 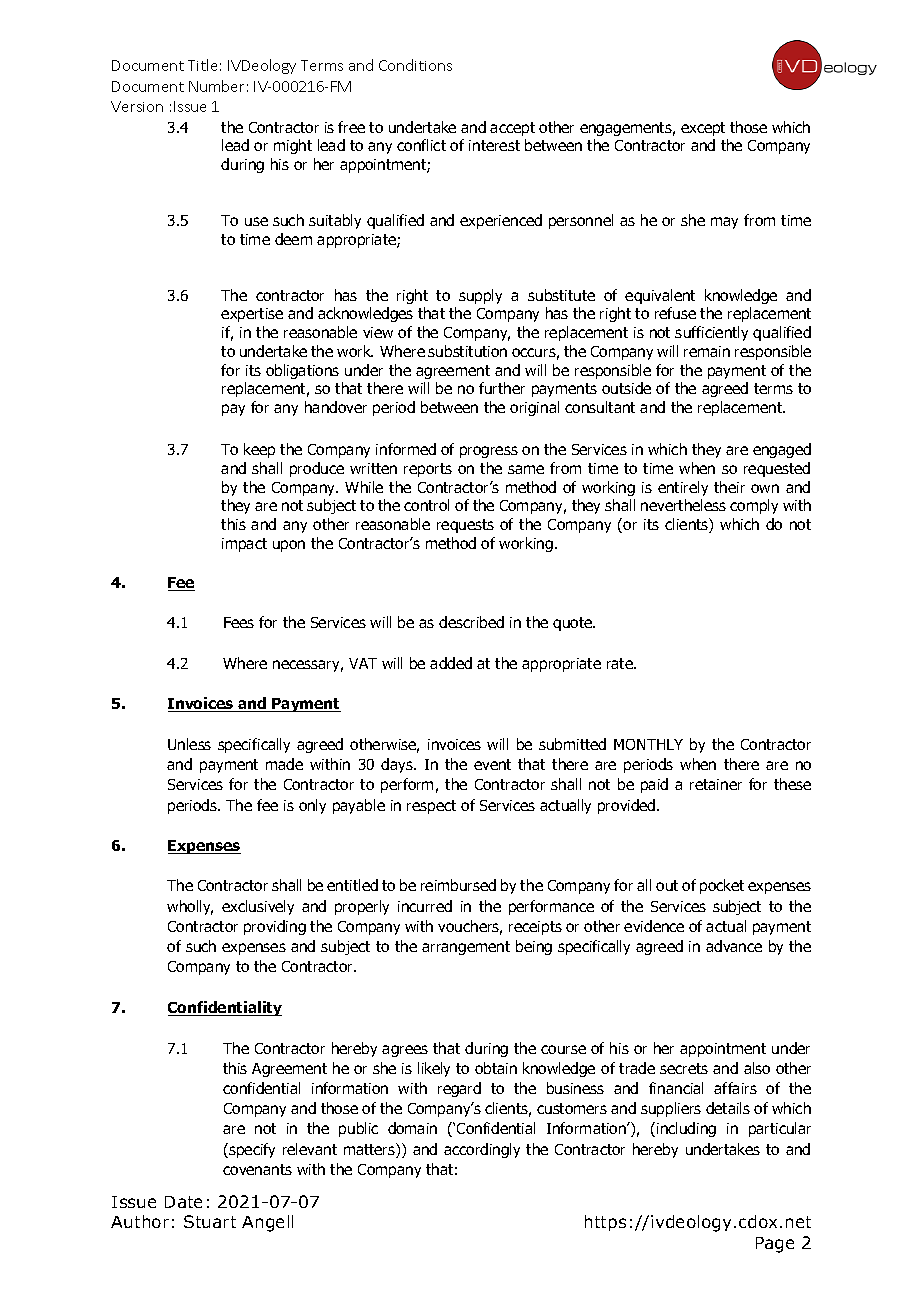 I want to click on impact, so click(x=244, y=545).
